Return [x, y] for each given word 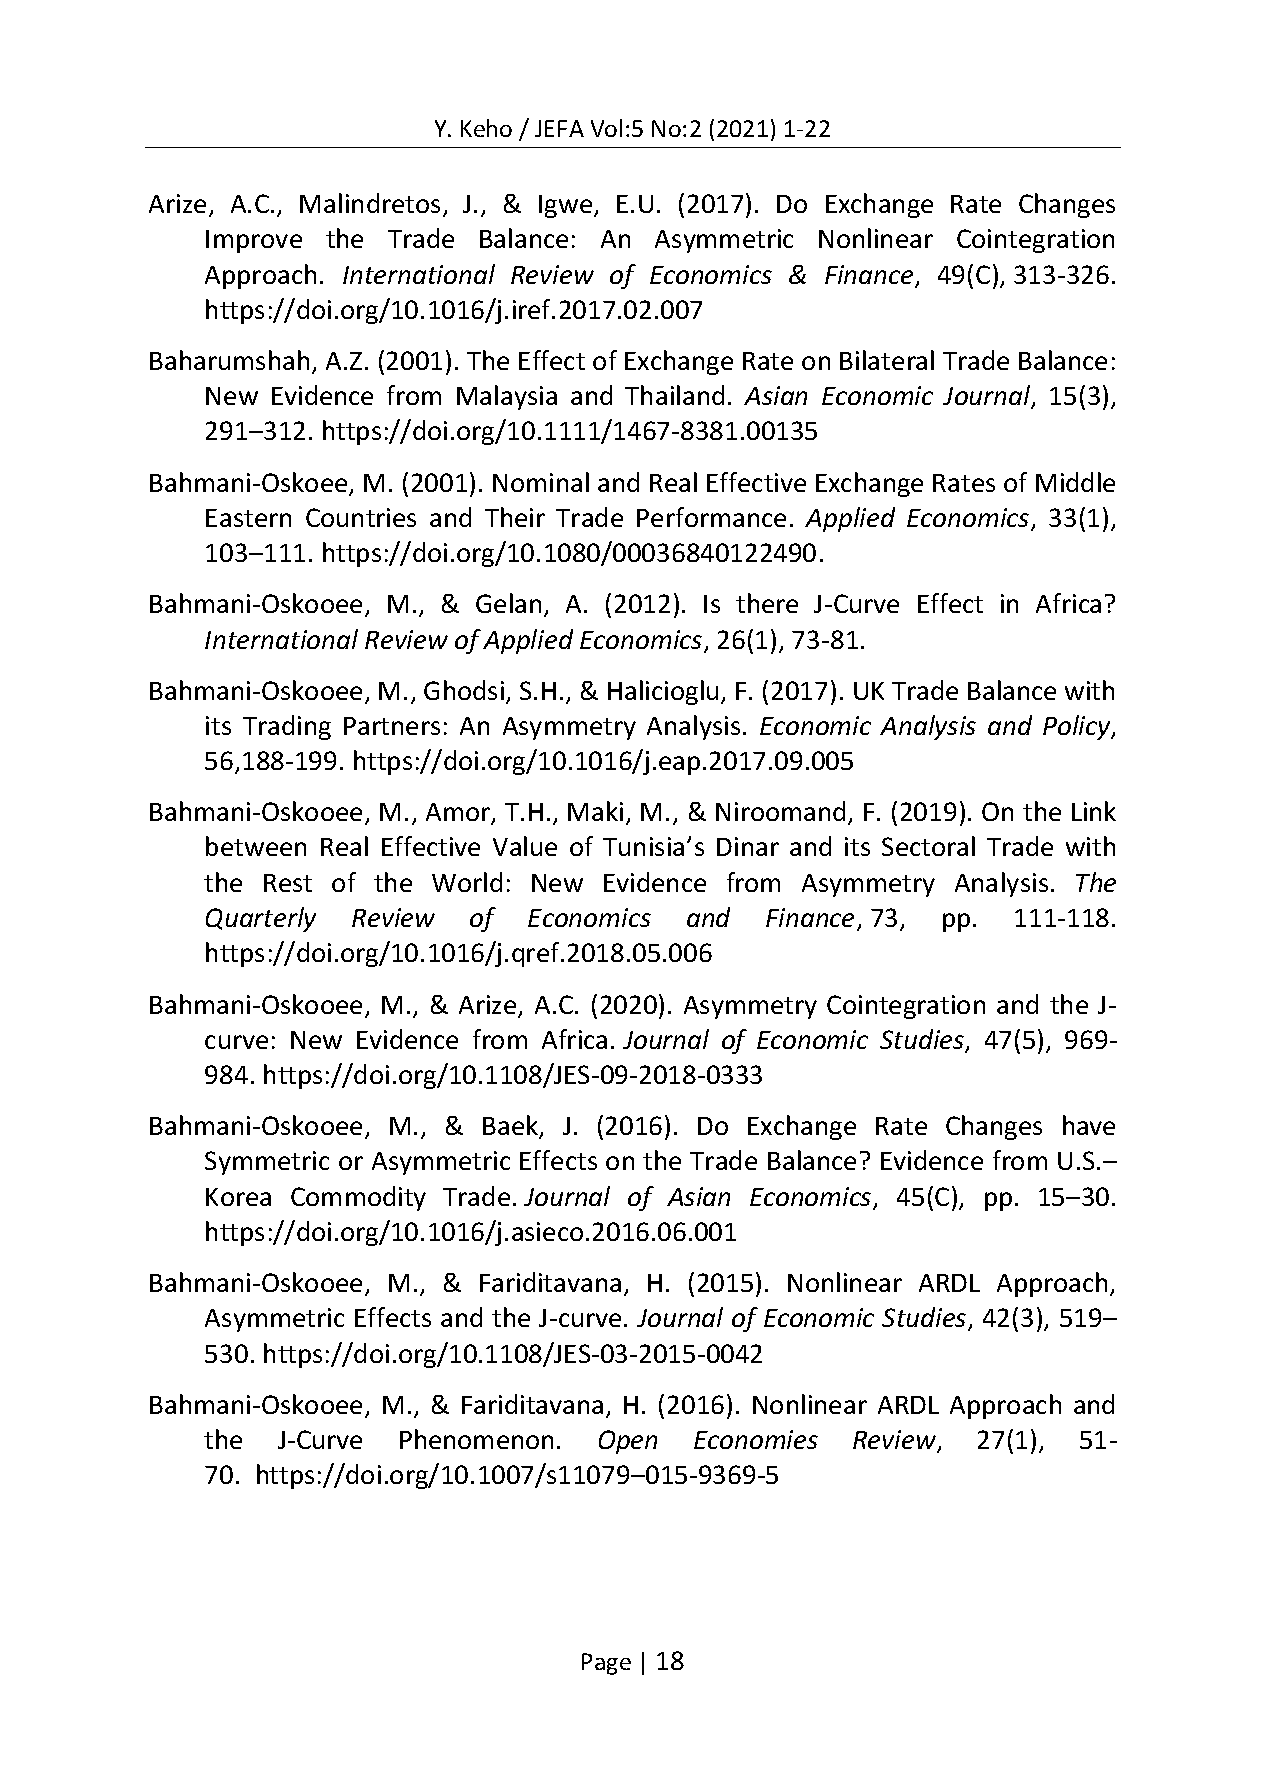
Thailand [674, 395]
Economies [756, 1439]
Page [606, 1664]
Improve [254, 241]
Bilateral [887, 360]
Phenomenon [476, 1439]
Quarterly [261, 919]
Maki [595, 811]
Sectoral [928, 846]
